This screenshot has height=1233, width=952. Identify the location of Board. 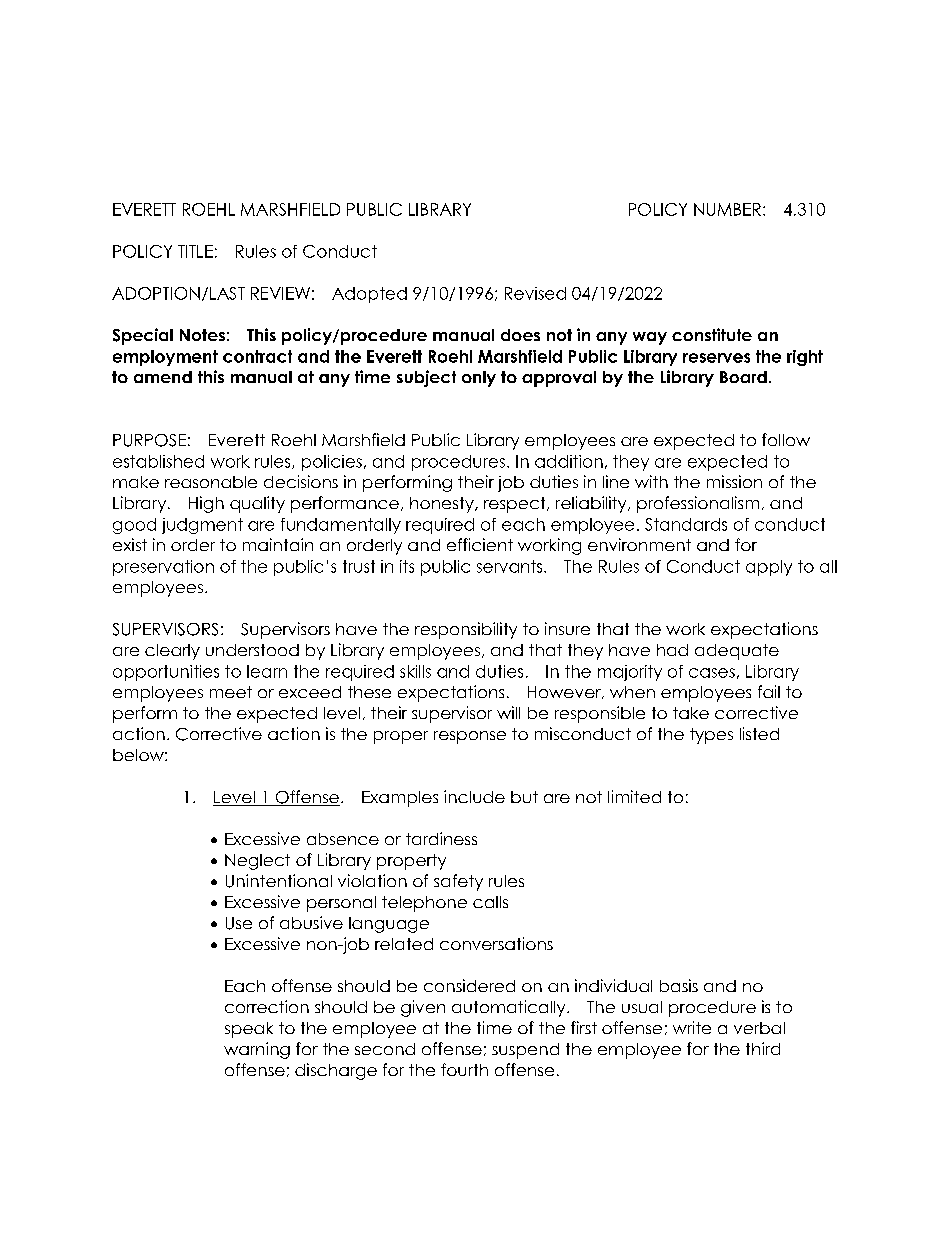
(743, 377).
